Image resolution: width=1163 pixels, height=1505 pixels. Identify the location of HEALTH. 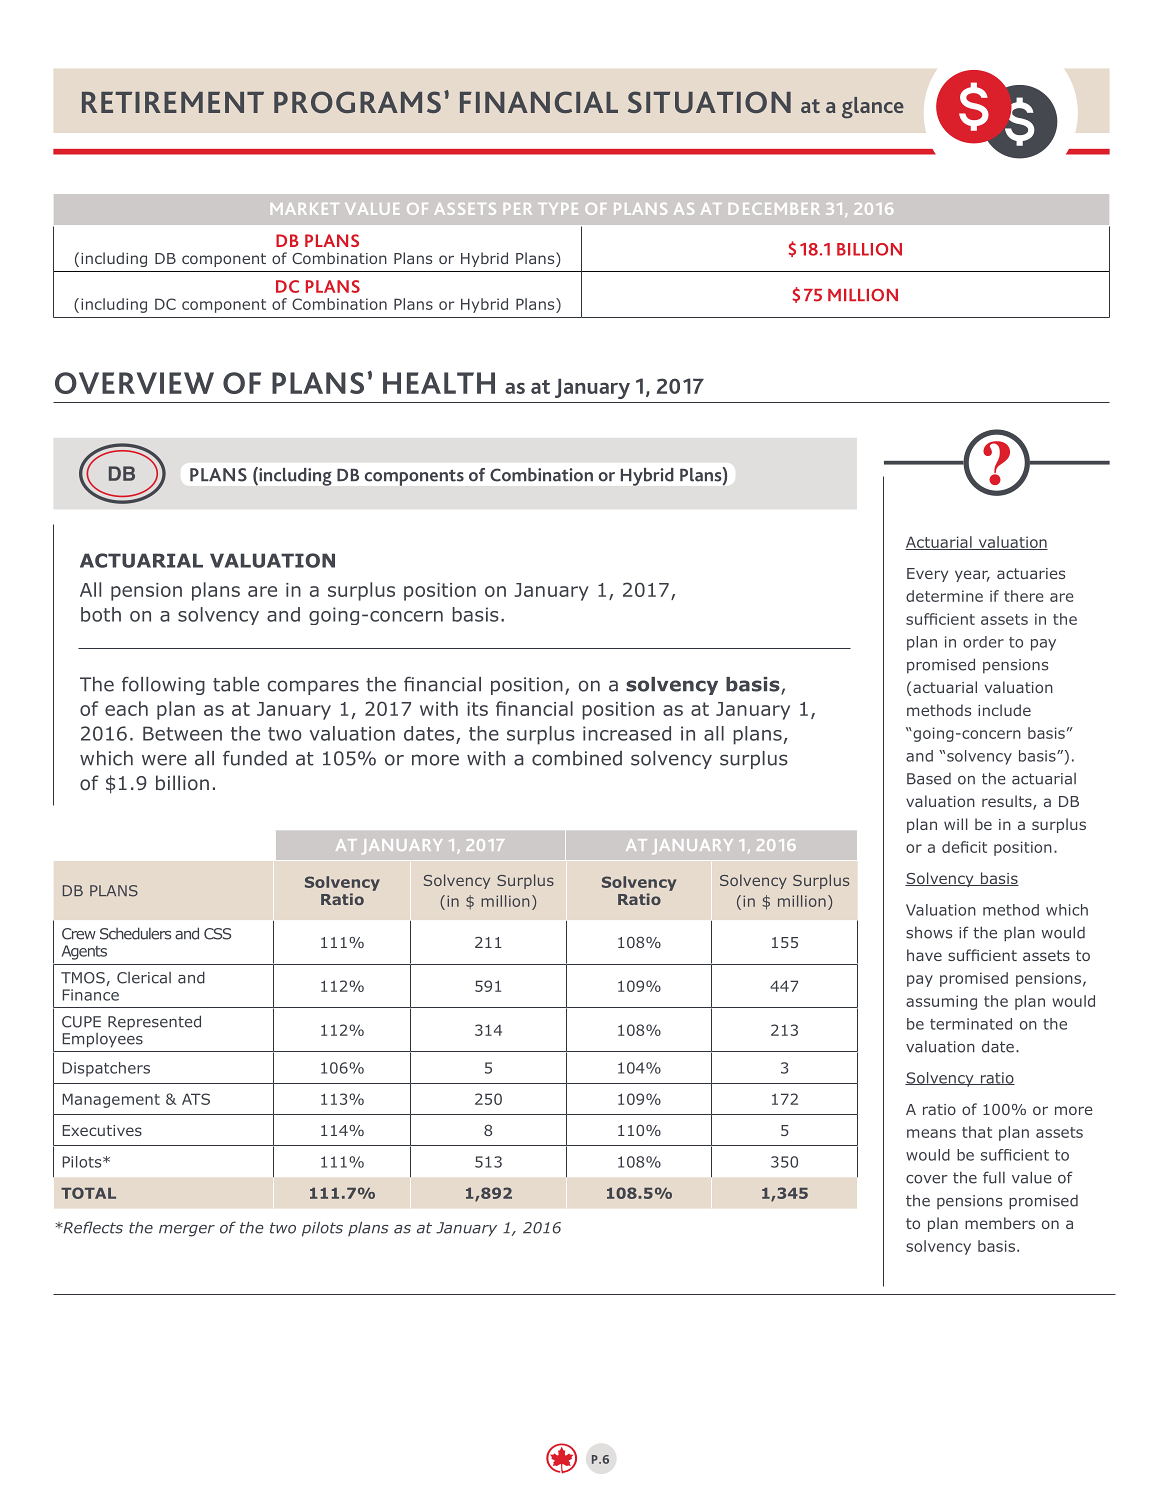
(439, 383).
